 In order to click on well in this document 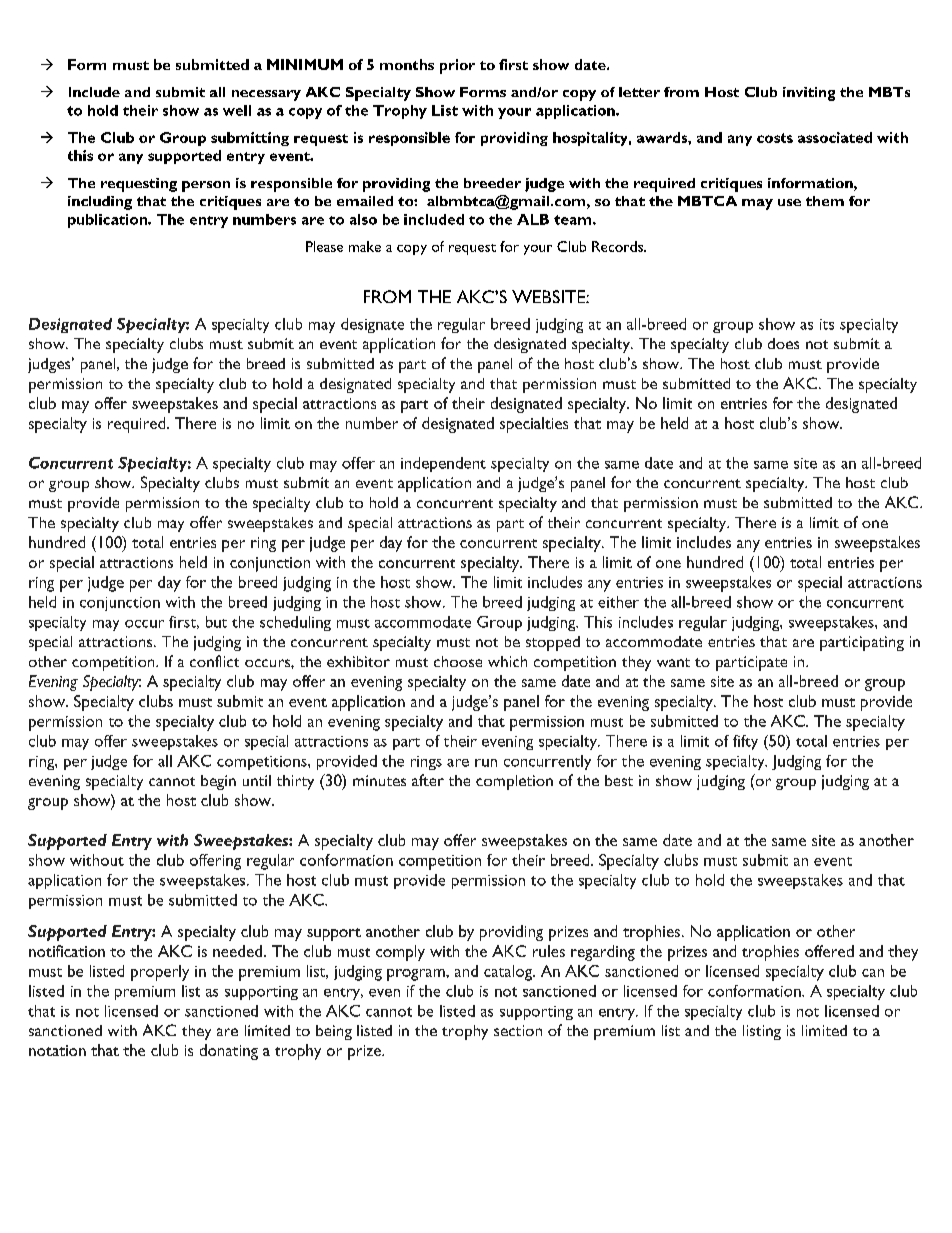, I will do `click(237, 110)`.
